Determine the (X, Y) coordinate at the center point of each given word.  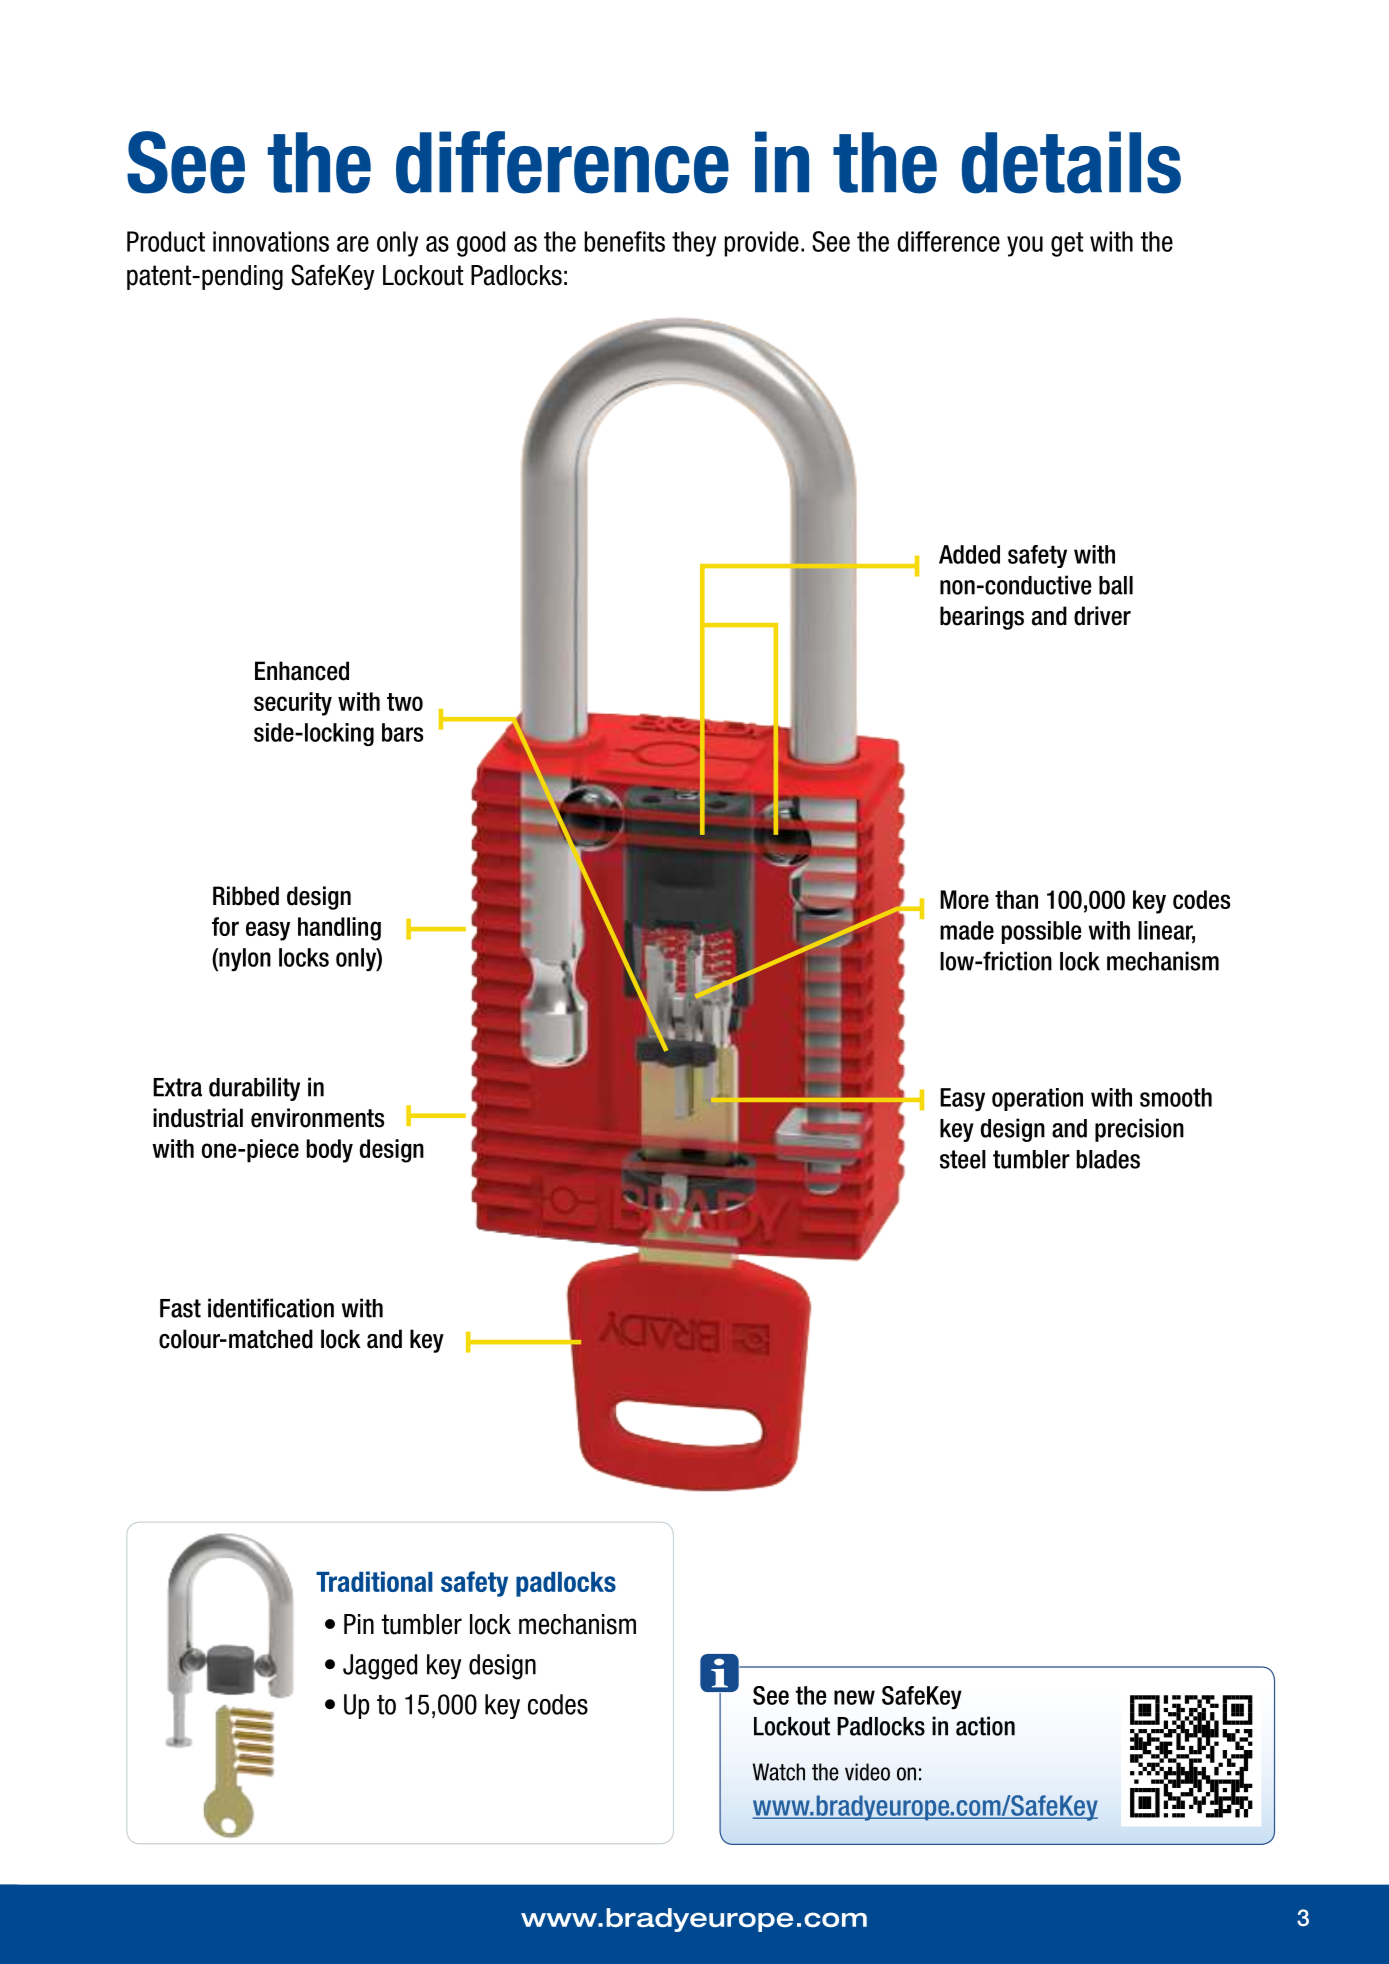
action (985, 1726)
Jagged (380, 1667)
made (967, 930)
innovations (271, 241)
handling (339, 929)
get (1067, 244)
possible (1041, 932)
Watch (779, 1772)
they (694, 244)
